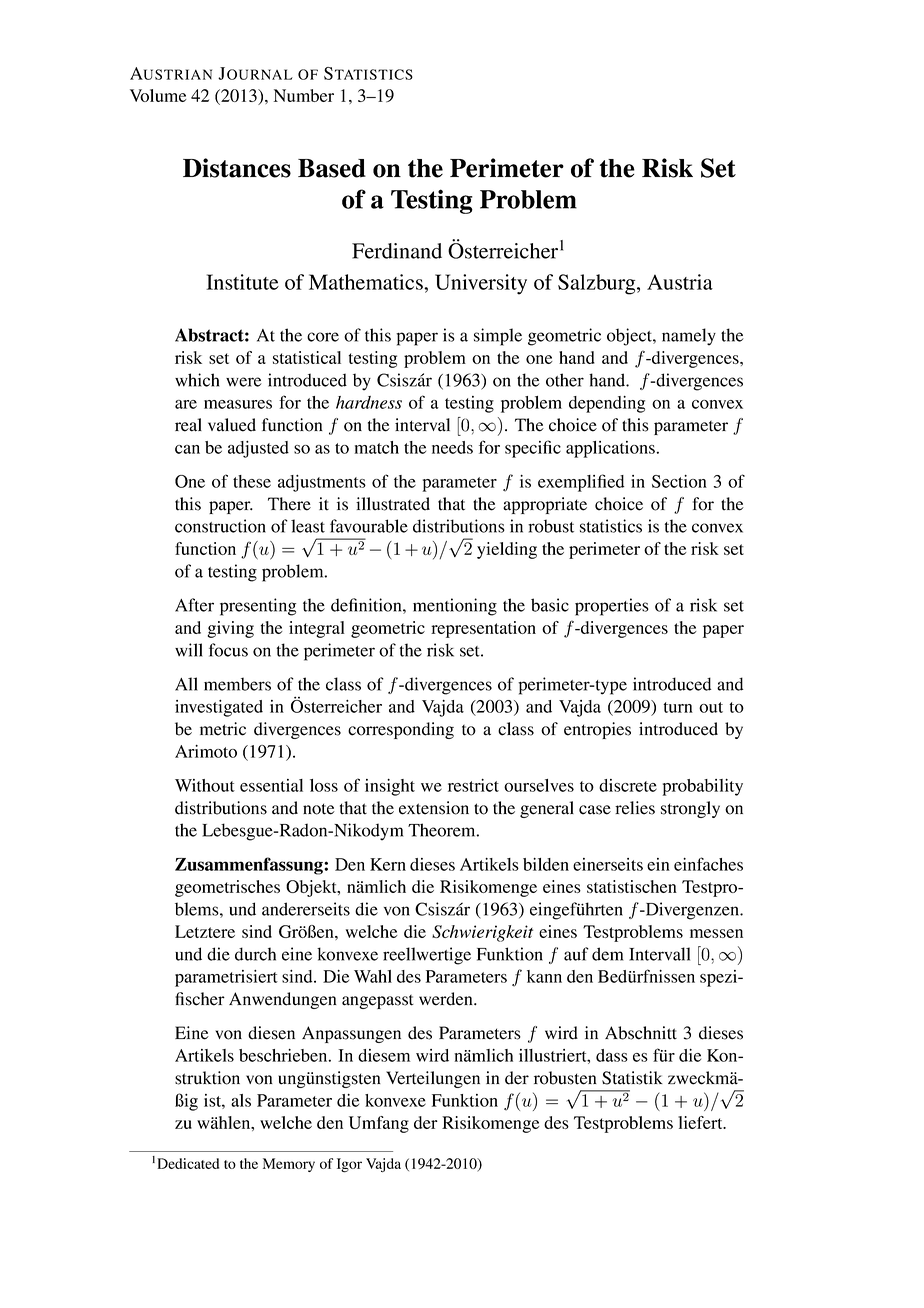 The width and height of the screenshot is (924, 1308). What do you see at coordinates (679, 481) in the screenshot?
I see `Section` at bounding box center [679, 481].
